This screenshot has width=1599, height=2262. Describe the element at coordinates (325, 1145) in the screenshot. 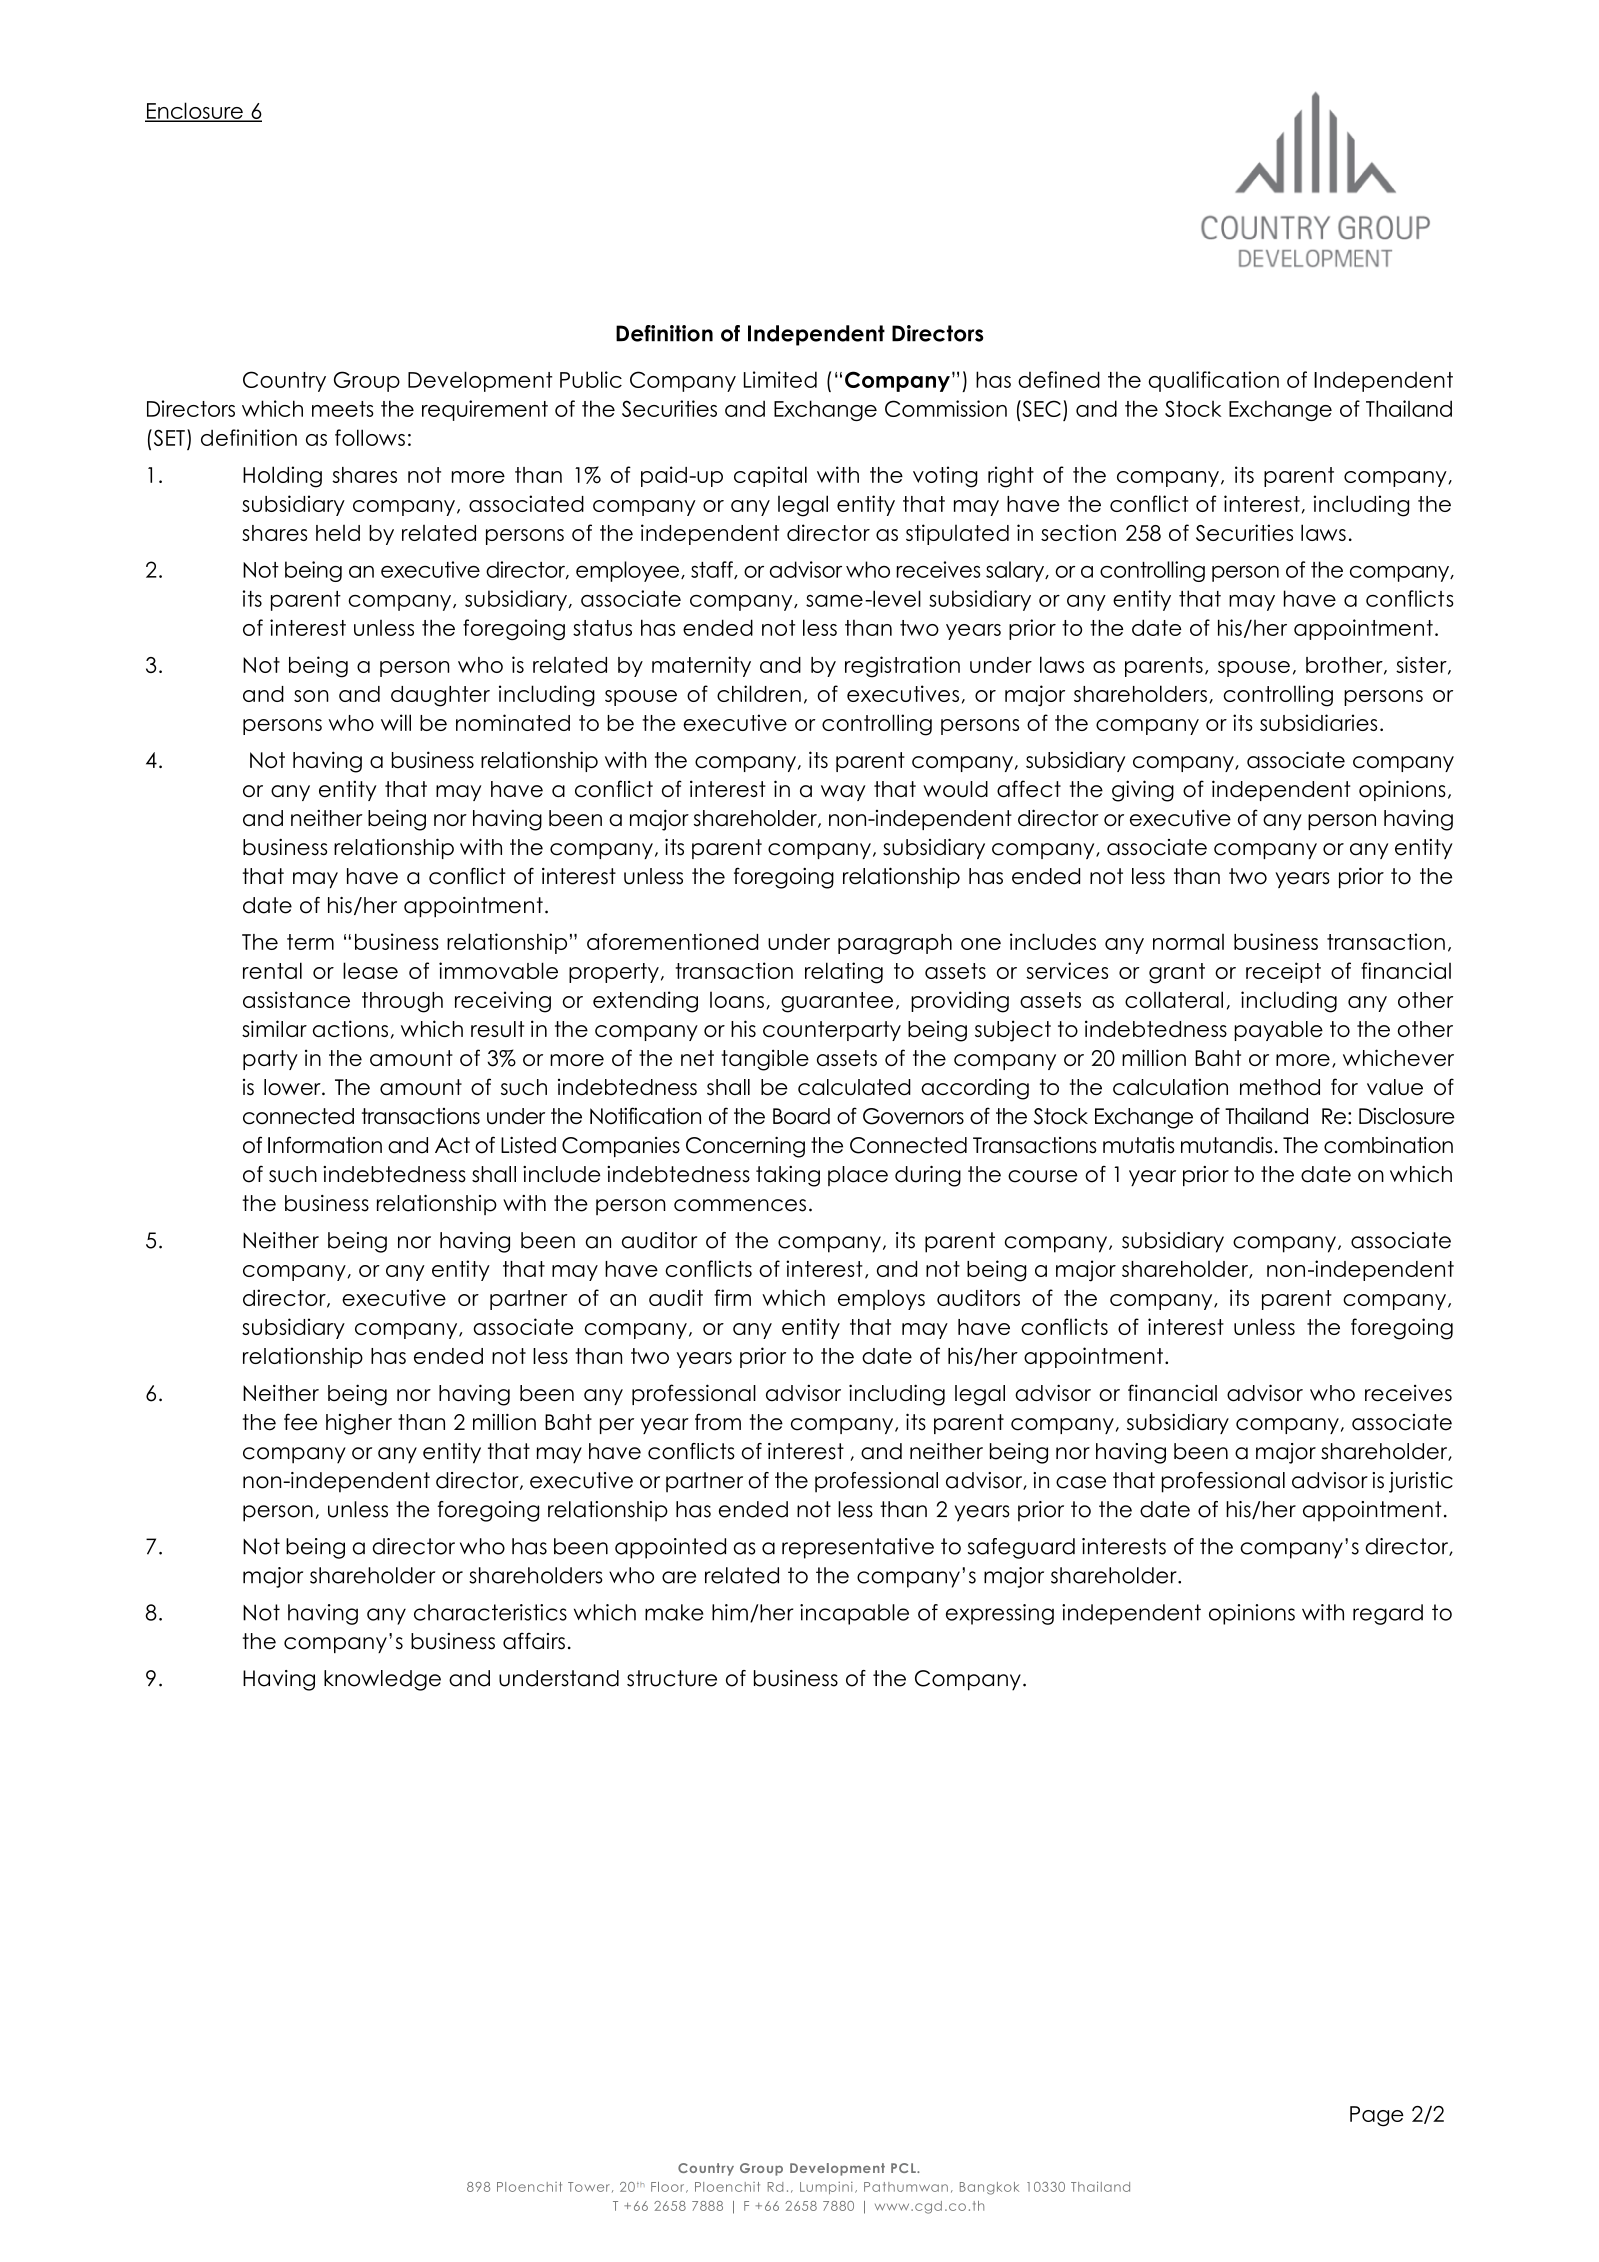

I see `Information` at that location.
